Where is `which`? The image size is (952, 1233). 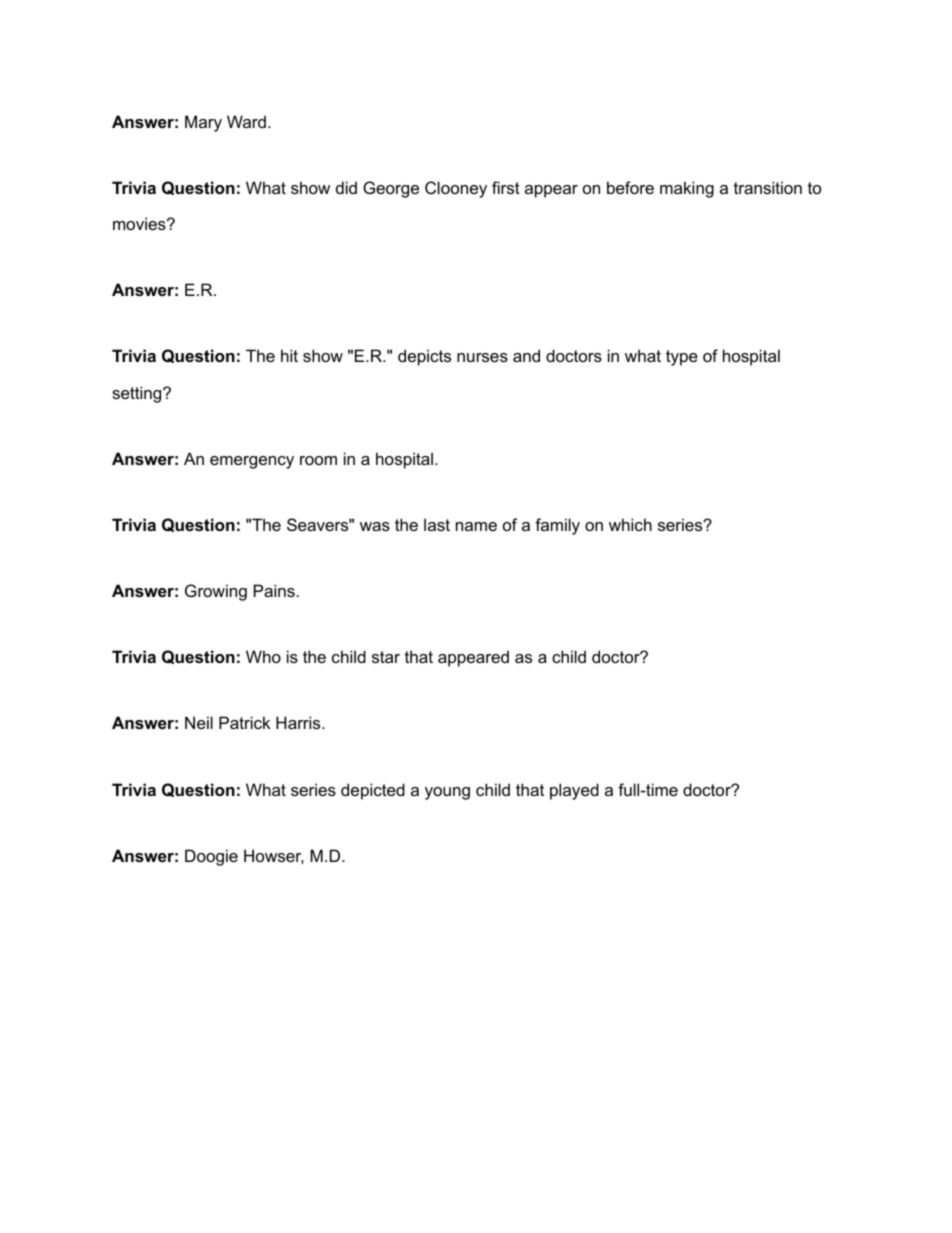 which is located at coordinates (630, 524).
